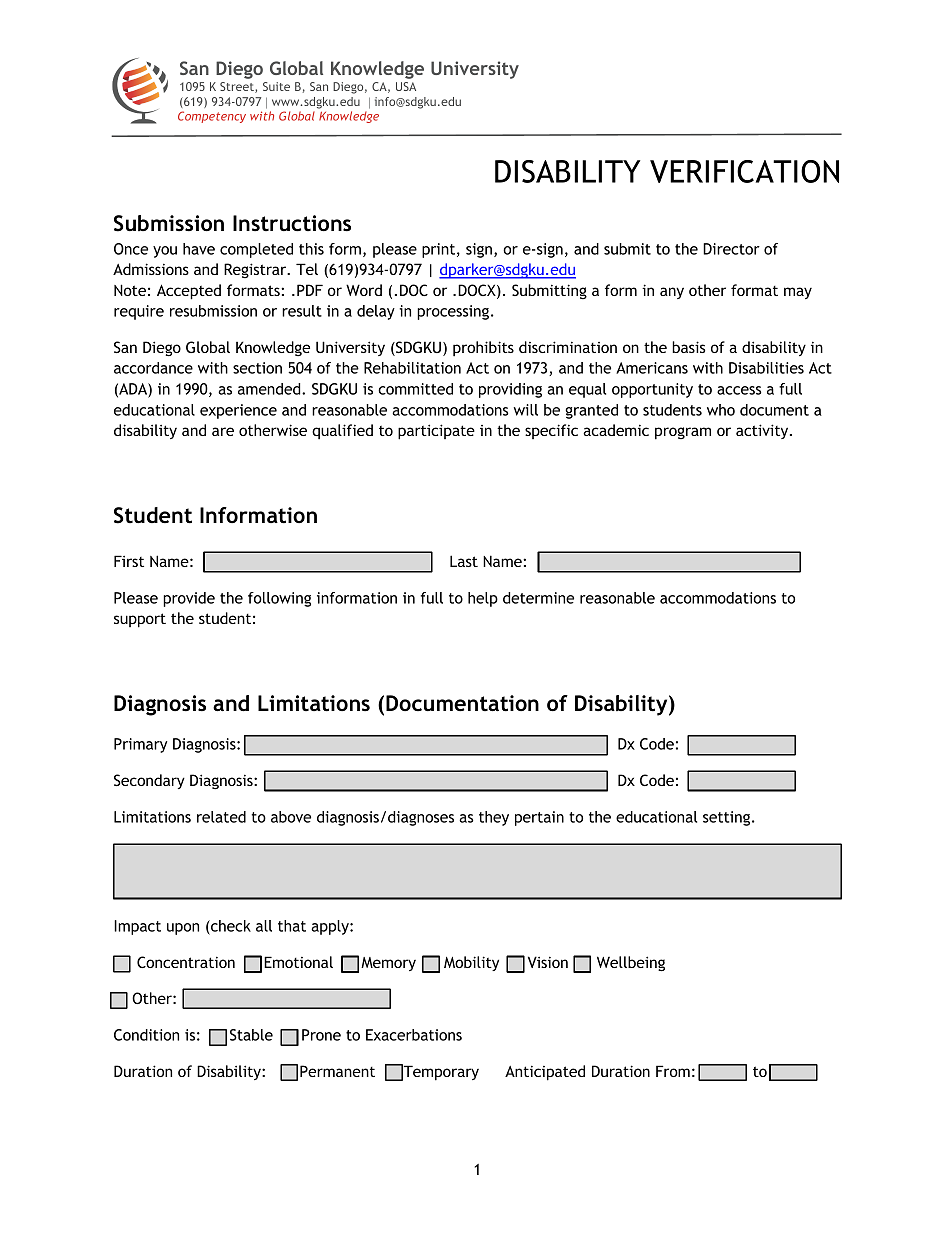 The width and height of the screenshot is (952, 1233). Describe the element at coordinates (414, 1035) in the screenshot. I see `Exacerbations` at that location.
